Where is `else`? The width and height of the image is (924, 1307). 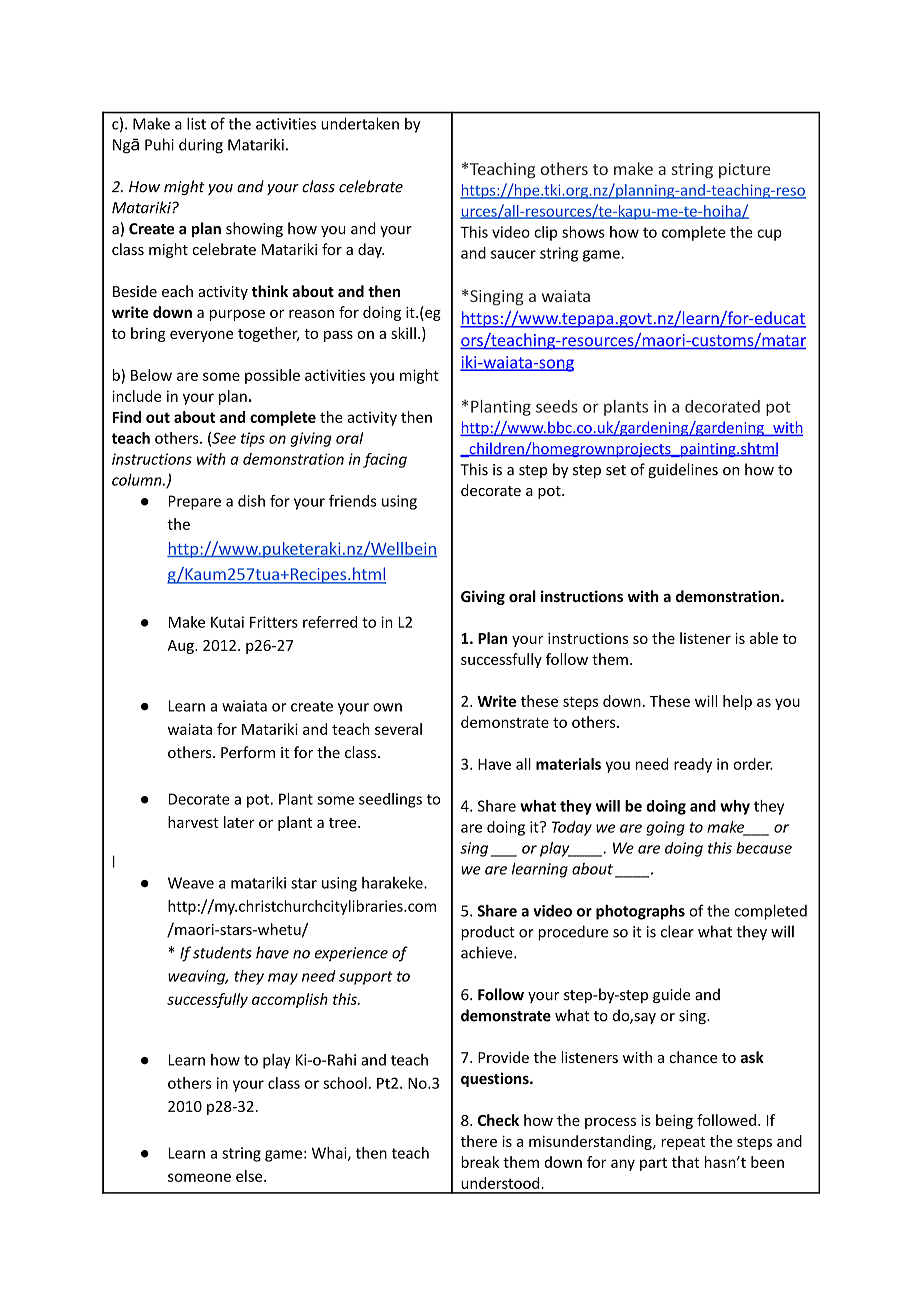 else is located at coordinates (250, 1176).
